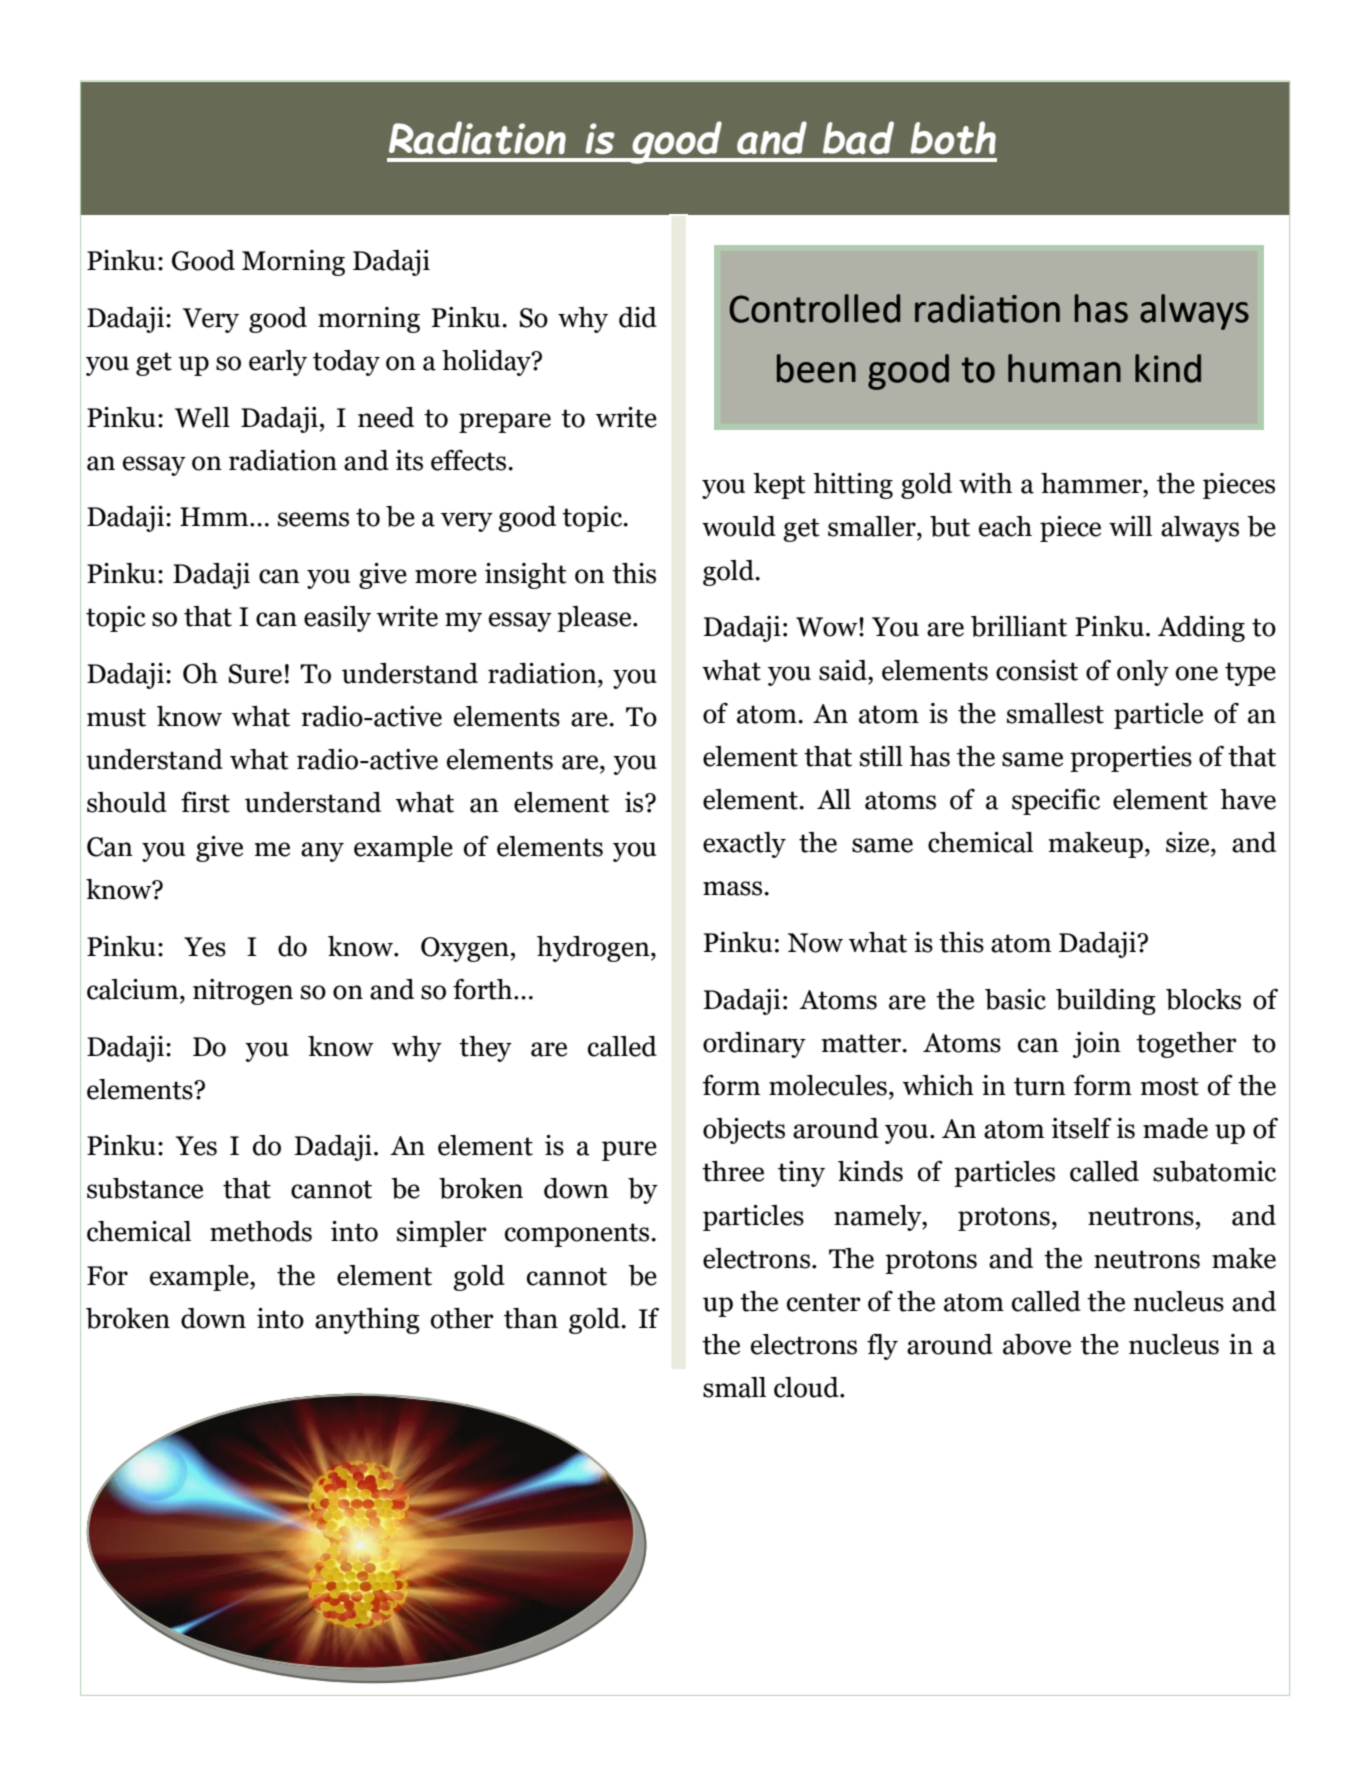 The height and width of the screenshot is (1776, 1372). I want to click on will, so click(1130, 526).
